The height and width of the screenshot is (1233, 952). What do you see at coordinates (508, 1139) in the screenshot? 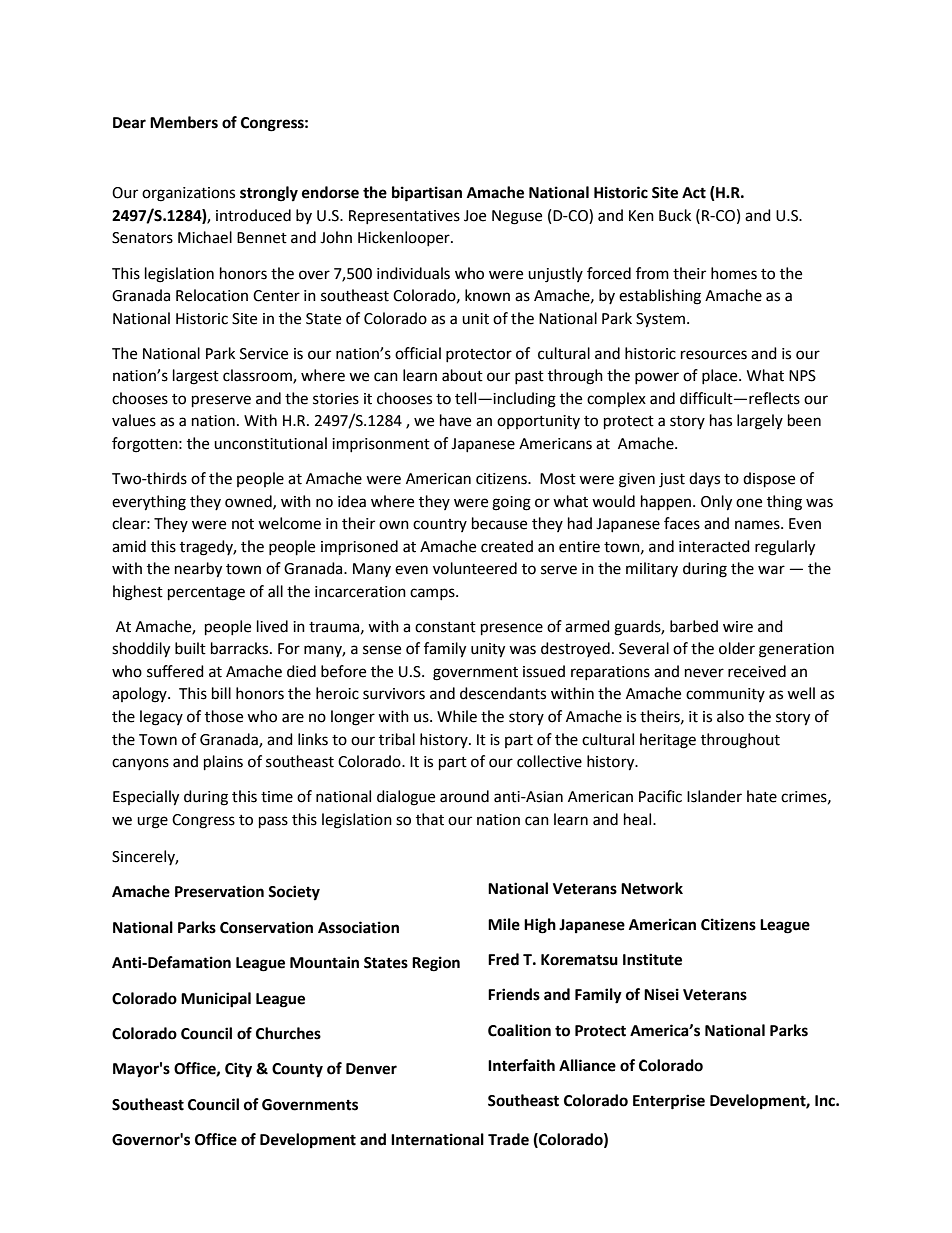
I see `Trade` at bounding box center [508, 1139].
